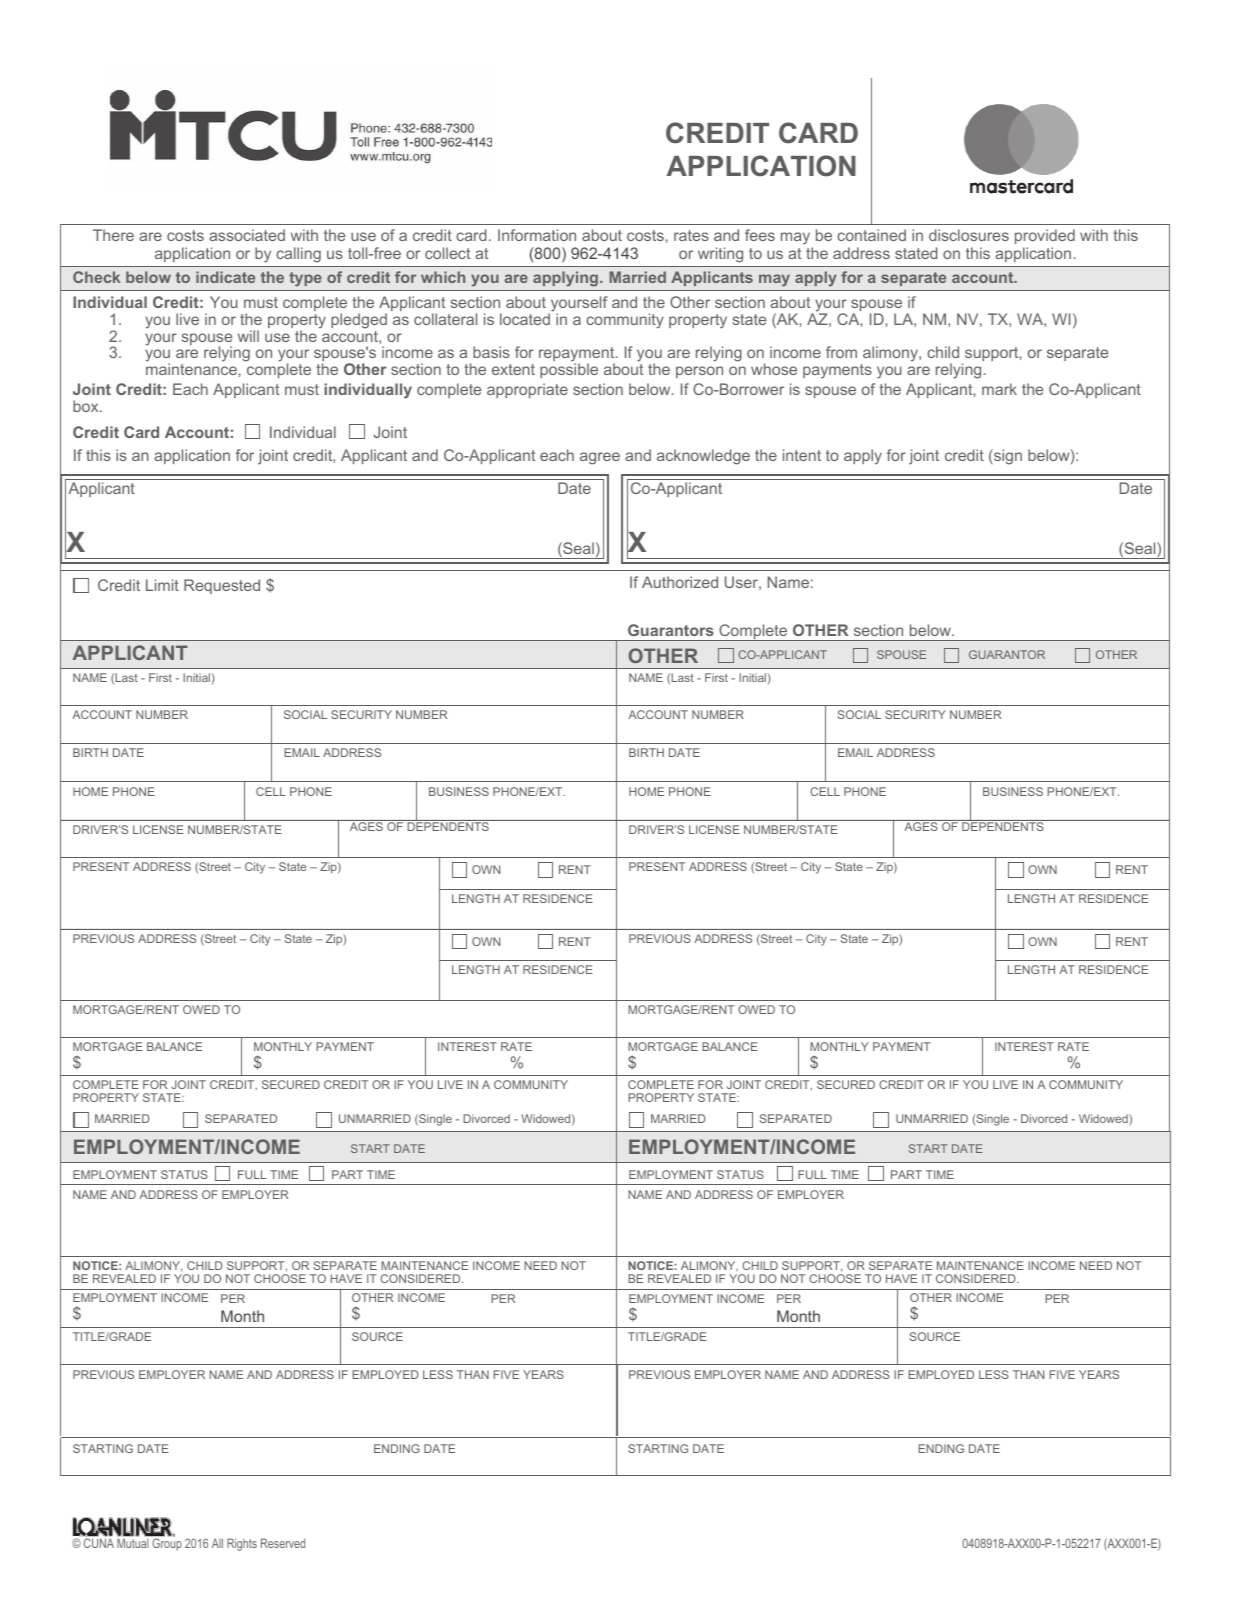 Image resolution: width=1234 pixels, height=1597 pixels. Describe the element at coordinates (969, 235) in the screenshot. I see `disclosures` at that location.
